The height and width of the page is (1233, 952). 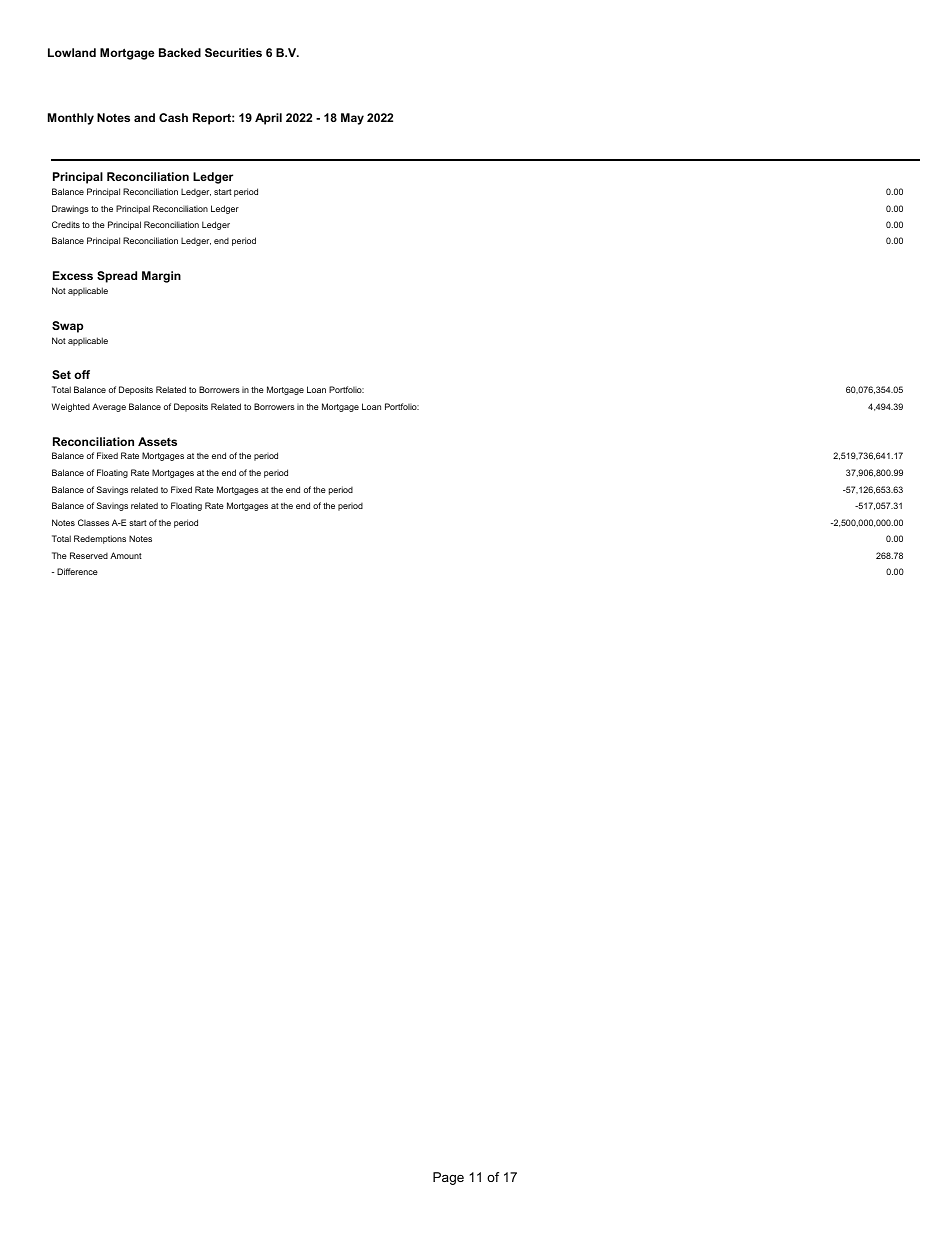 I want to click on Lowland, so click(x=72, y=52).
